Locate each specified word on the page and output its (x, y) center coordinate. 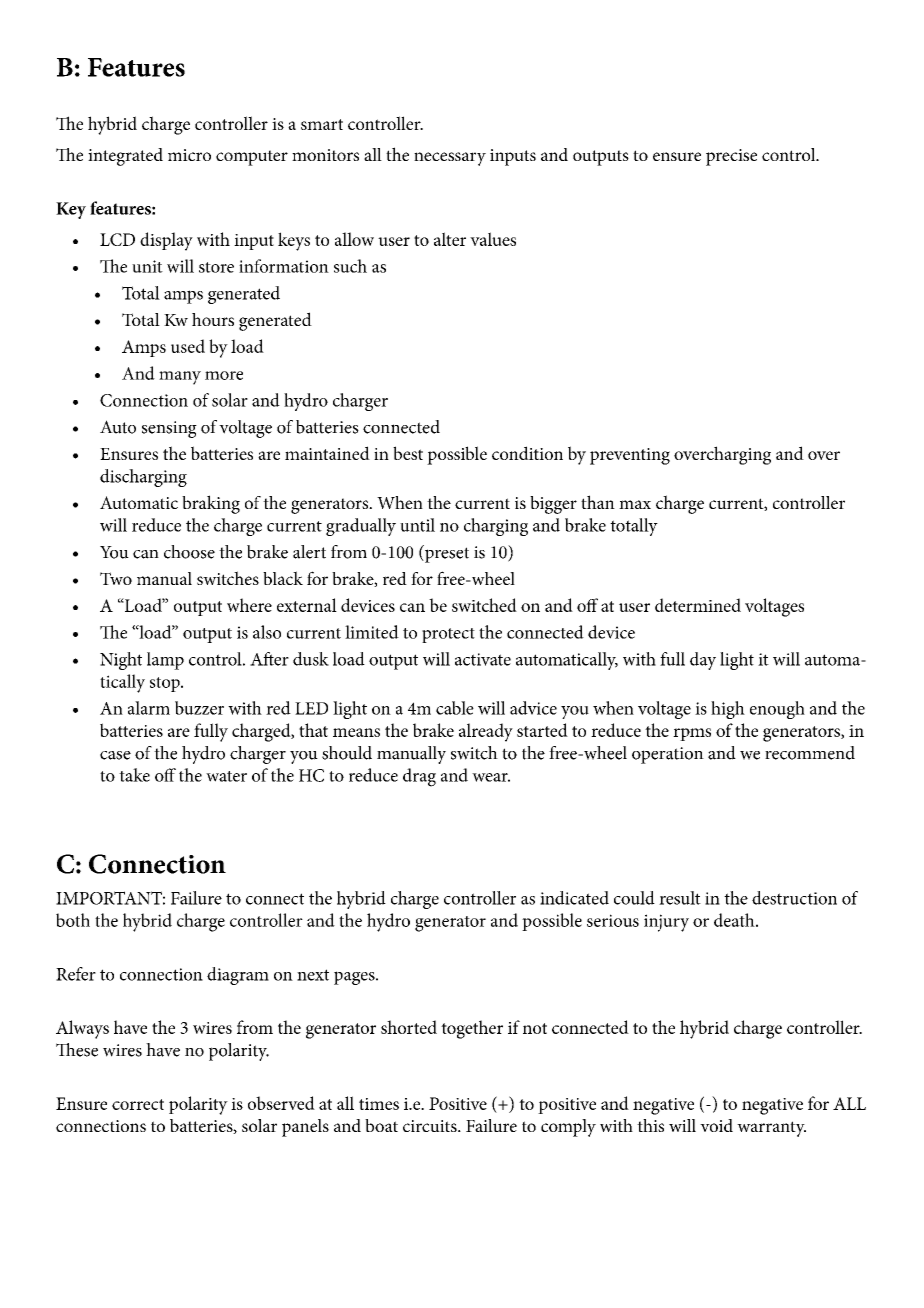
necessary (450, 159)
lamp (165, 661)
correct (138, 1104)
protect (448, 635)
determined (698, 605)
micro (189, 155)
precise (731, 157)
